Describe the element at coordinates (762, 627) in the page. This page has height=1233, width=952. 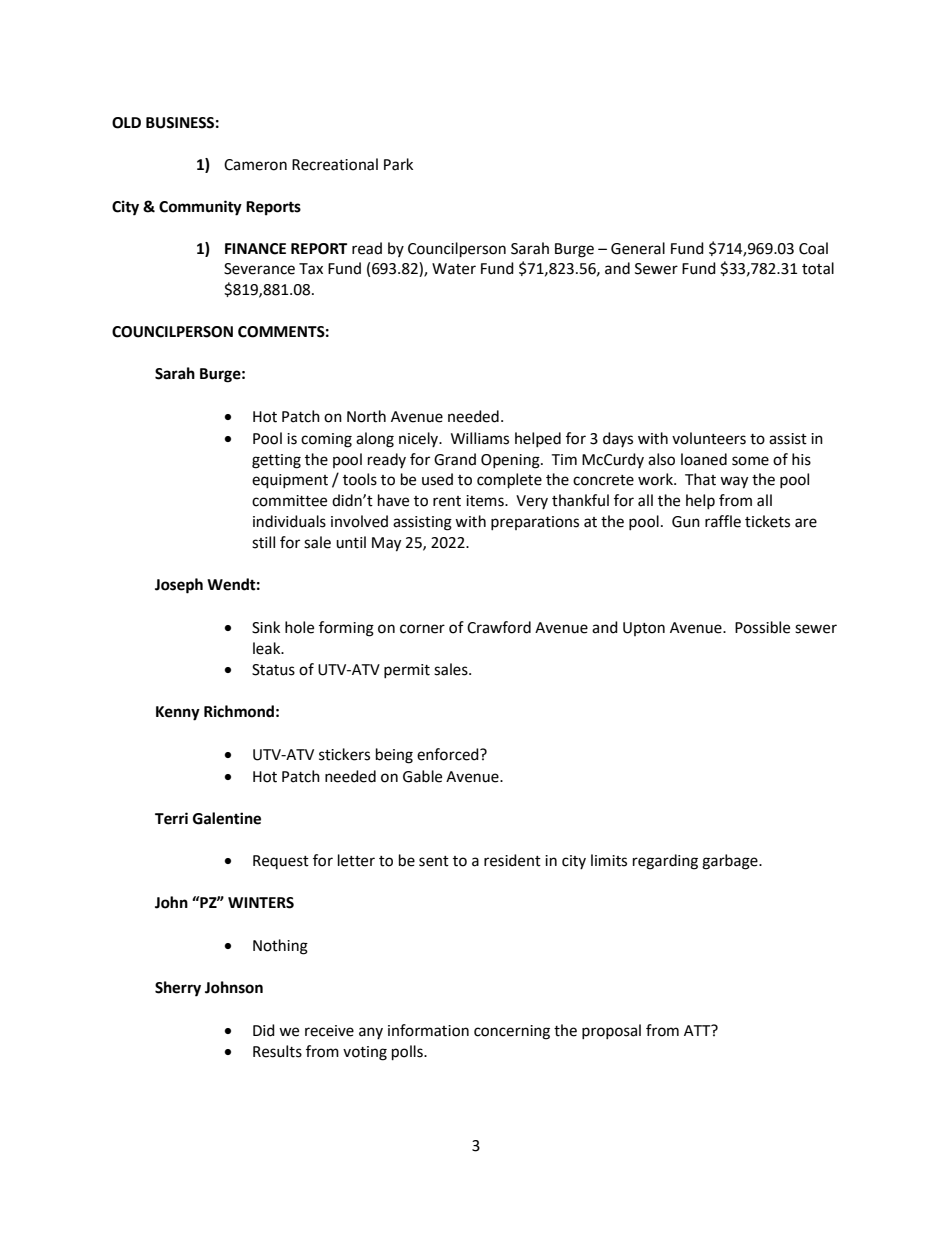
I see `Possible` at that location.
